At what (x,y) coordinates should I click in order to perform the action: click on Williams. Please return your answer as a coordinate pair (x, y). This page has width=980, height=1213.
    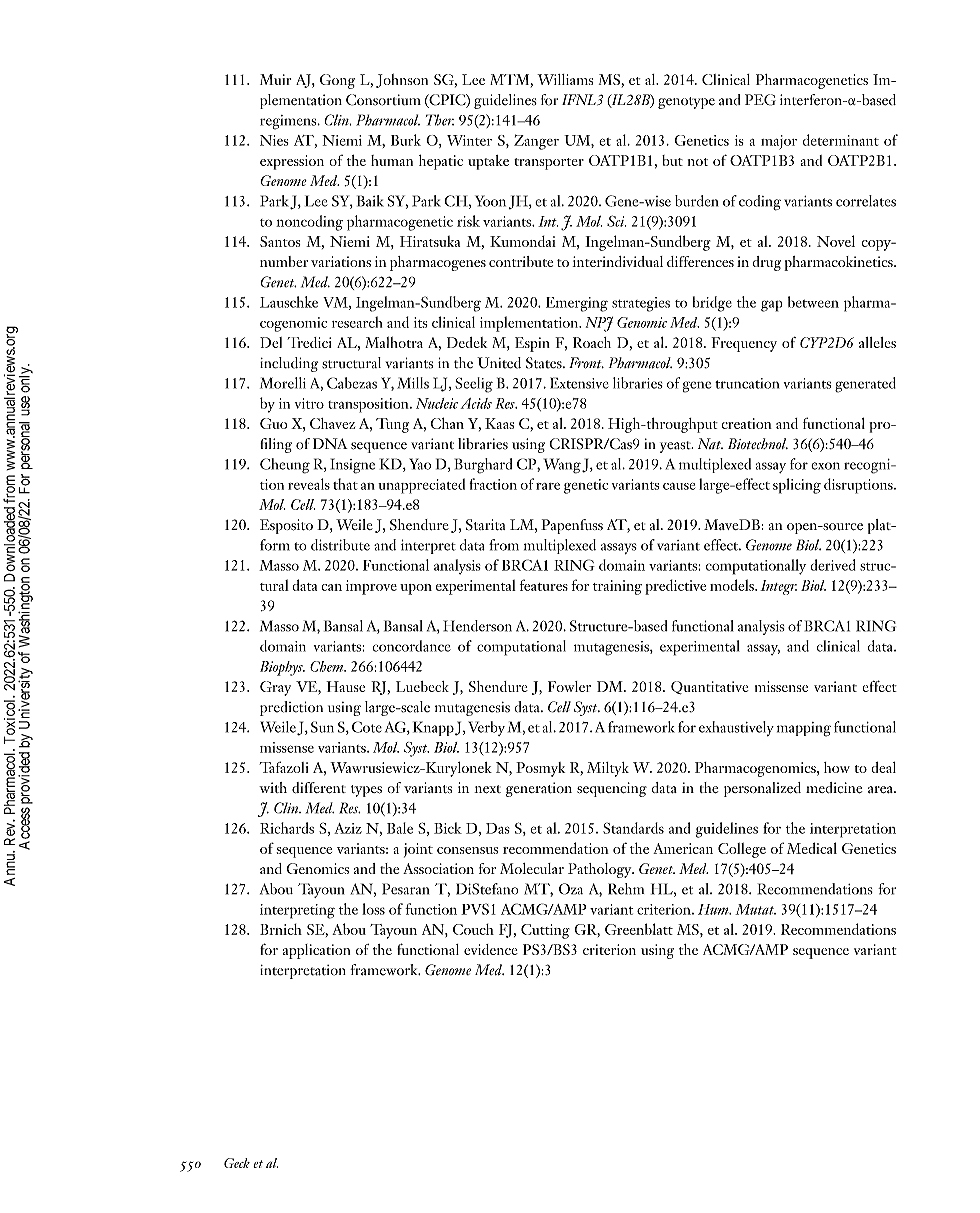
    Looking at the image, I should click on (565, 79).
